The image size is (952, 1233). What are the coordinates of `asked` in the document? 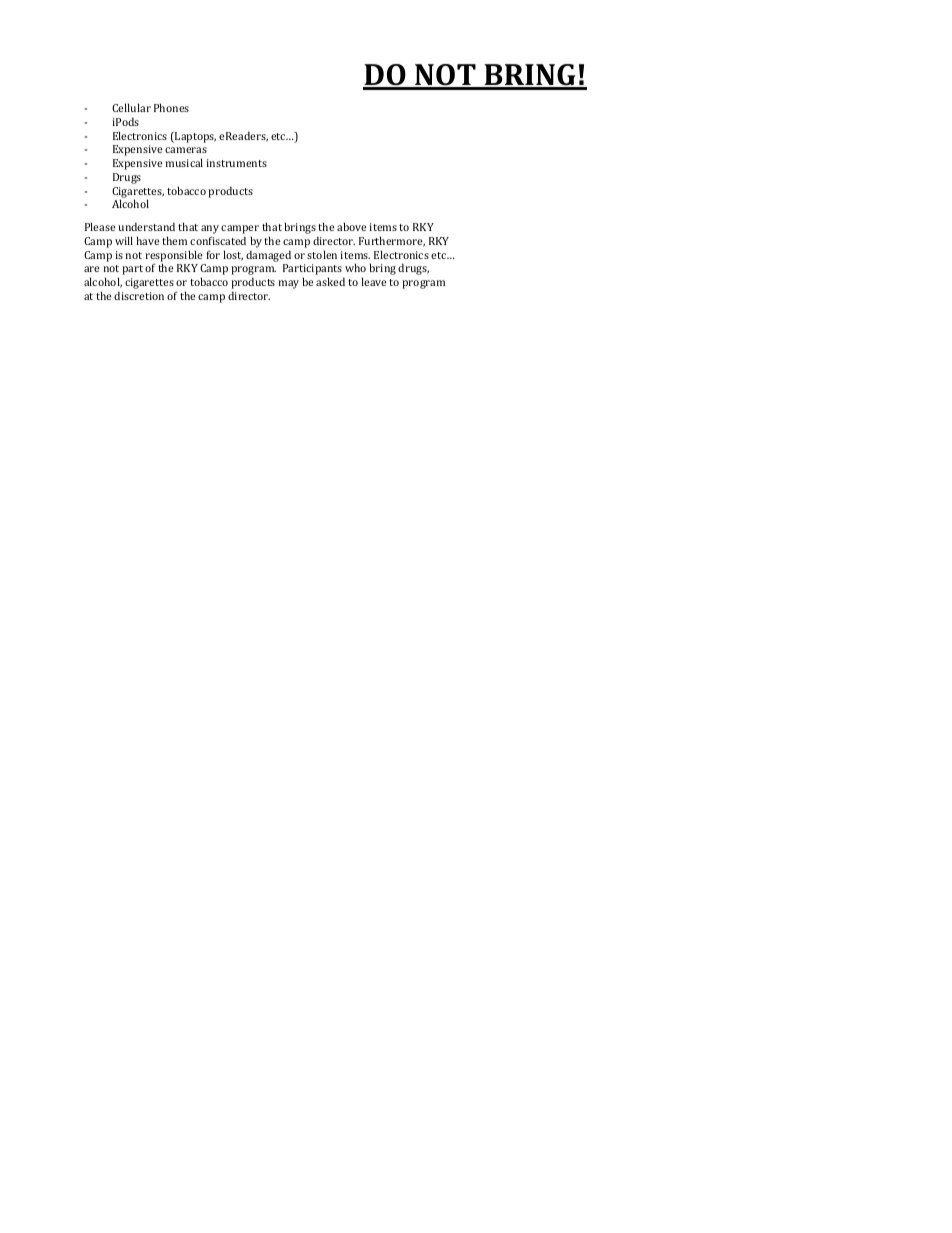 It's located at (330, 281).
